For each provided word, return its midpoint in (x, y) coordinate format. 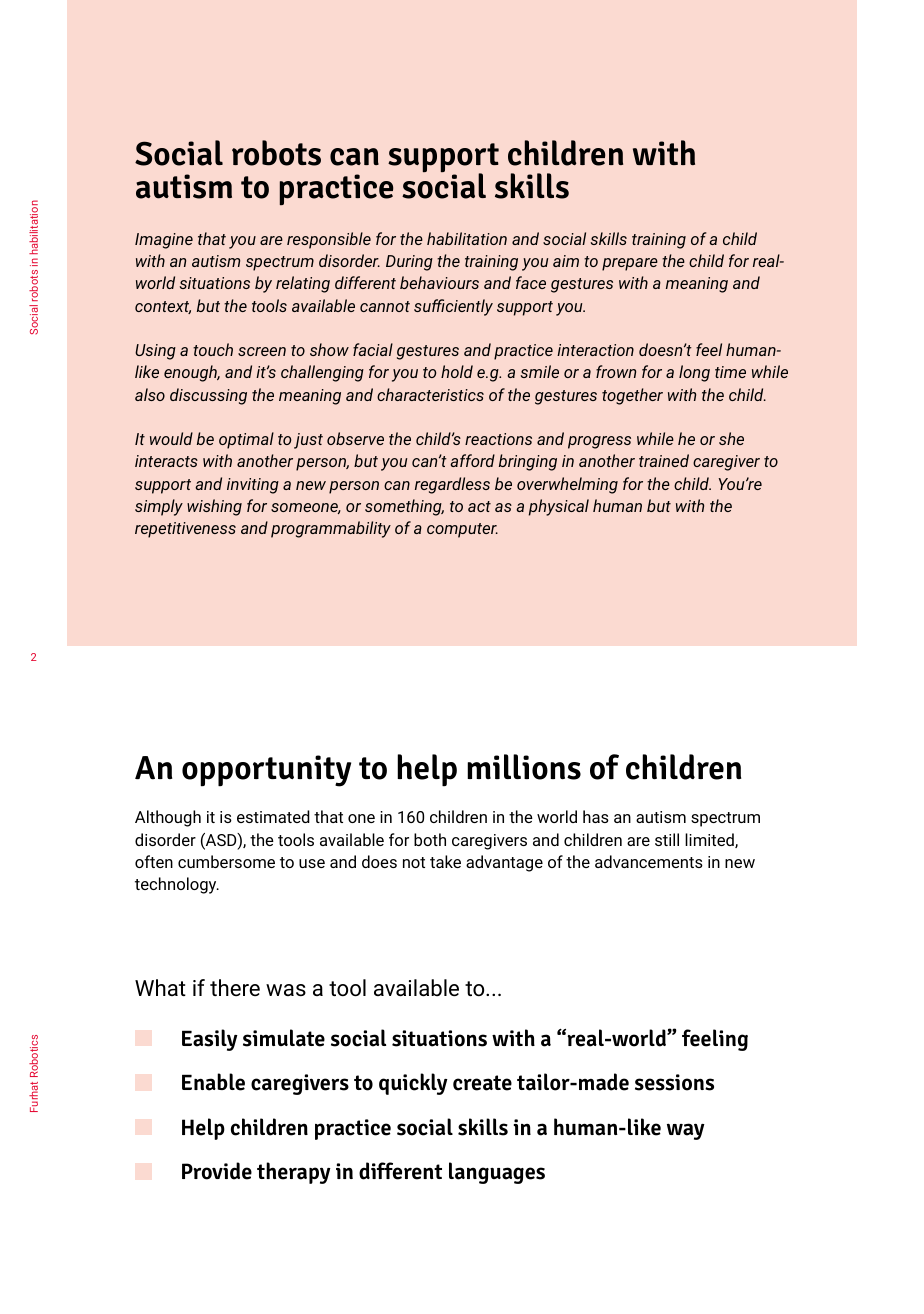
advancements (649, 861)
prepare (630, 264)
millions (524, 767)
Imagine (164, 241)
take (445, 861)
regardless (452, 485)
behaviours (439, 282)
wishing (214, 507)
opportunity (266, 771)
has (596, 816)
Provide (217, 1171)
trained (664, 460)
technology (177, 885)
